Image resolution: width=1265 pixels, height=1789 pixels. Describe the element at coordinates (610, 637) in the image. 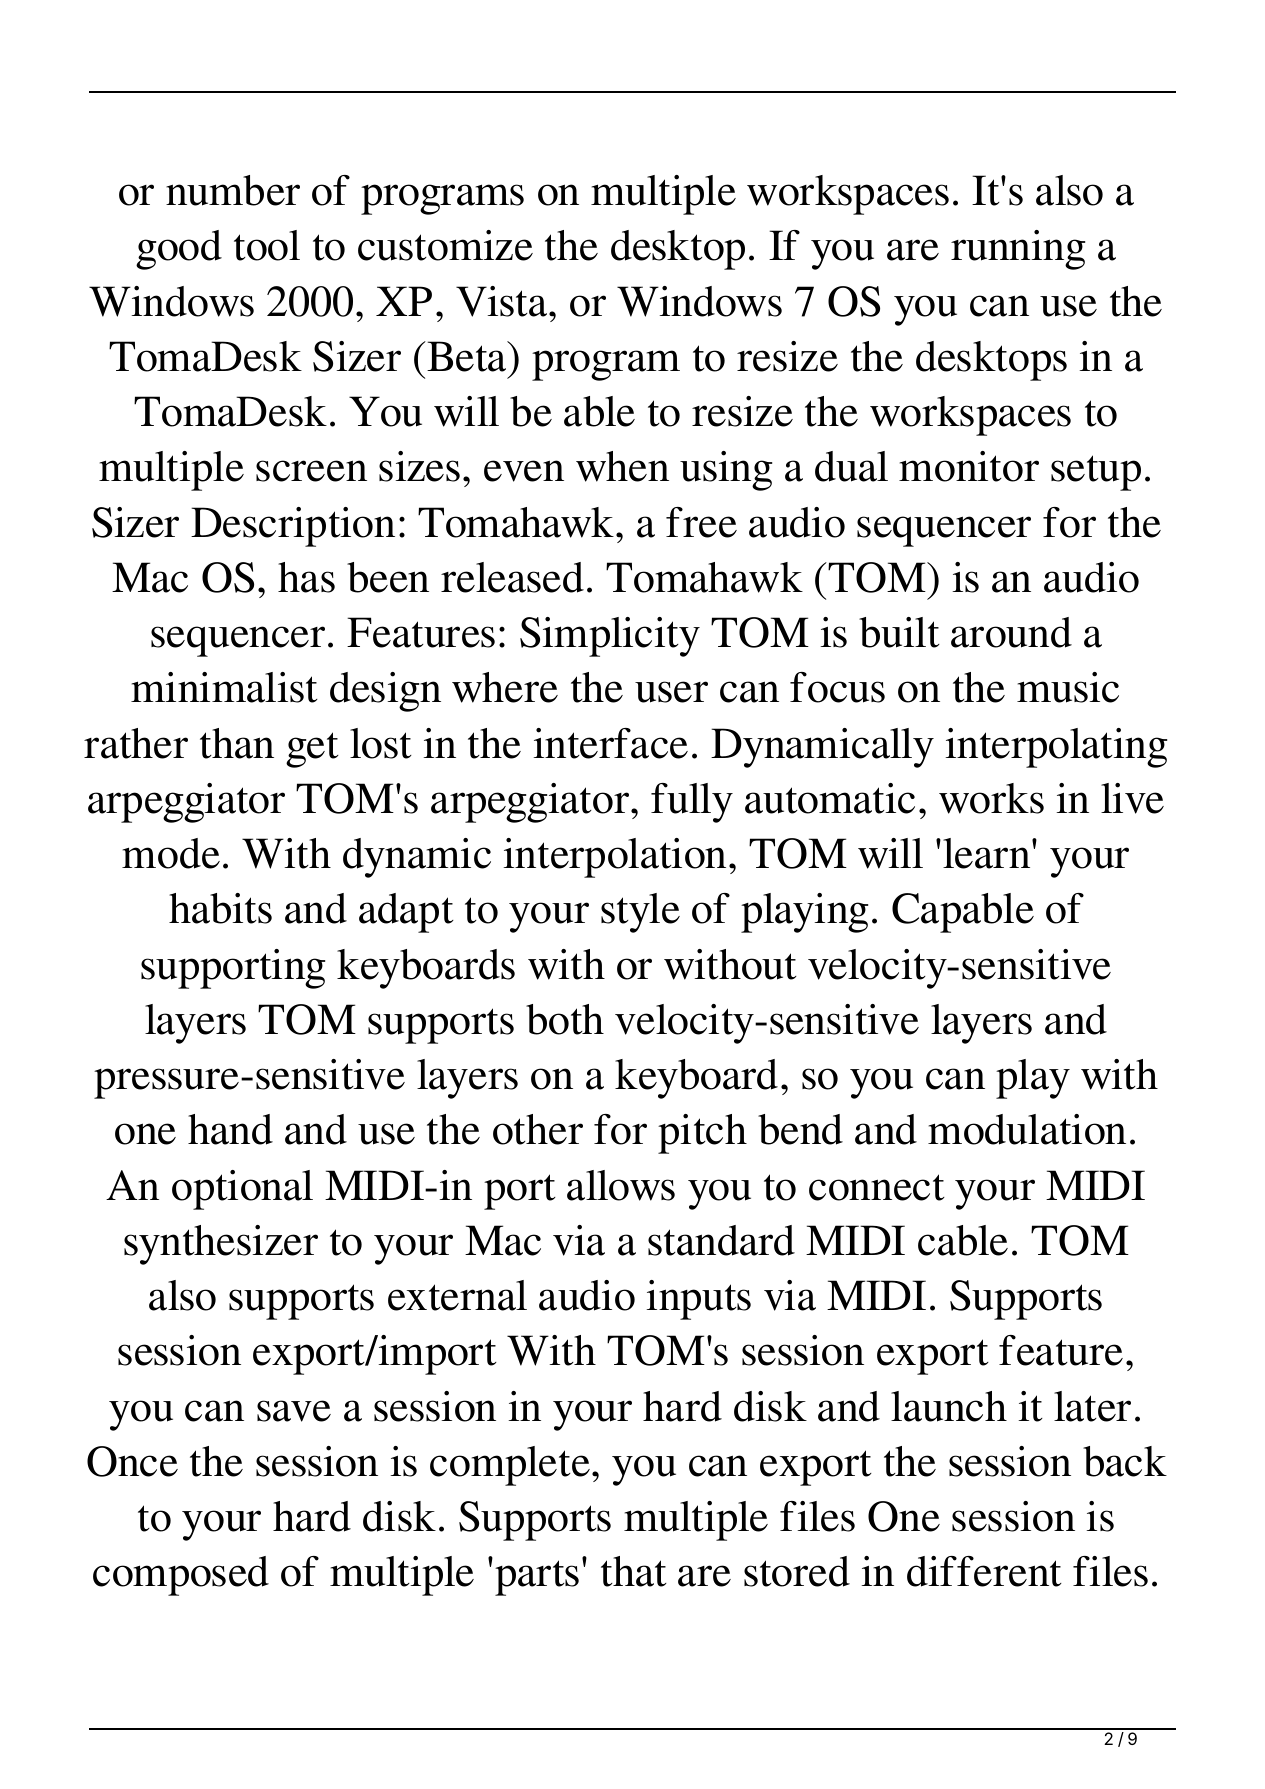

I see `Simplicity` at that location.
